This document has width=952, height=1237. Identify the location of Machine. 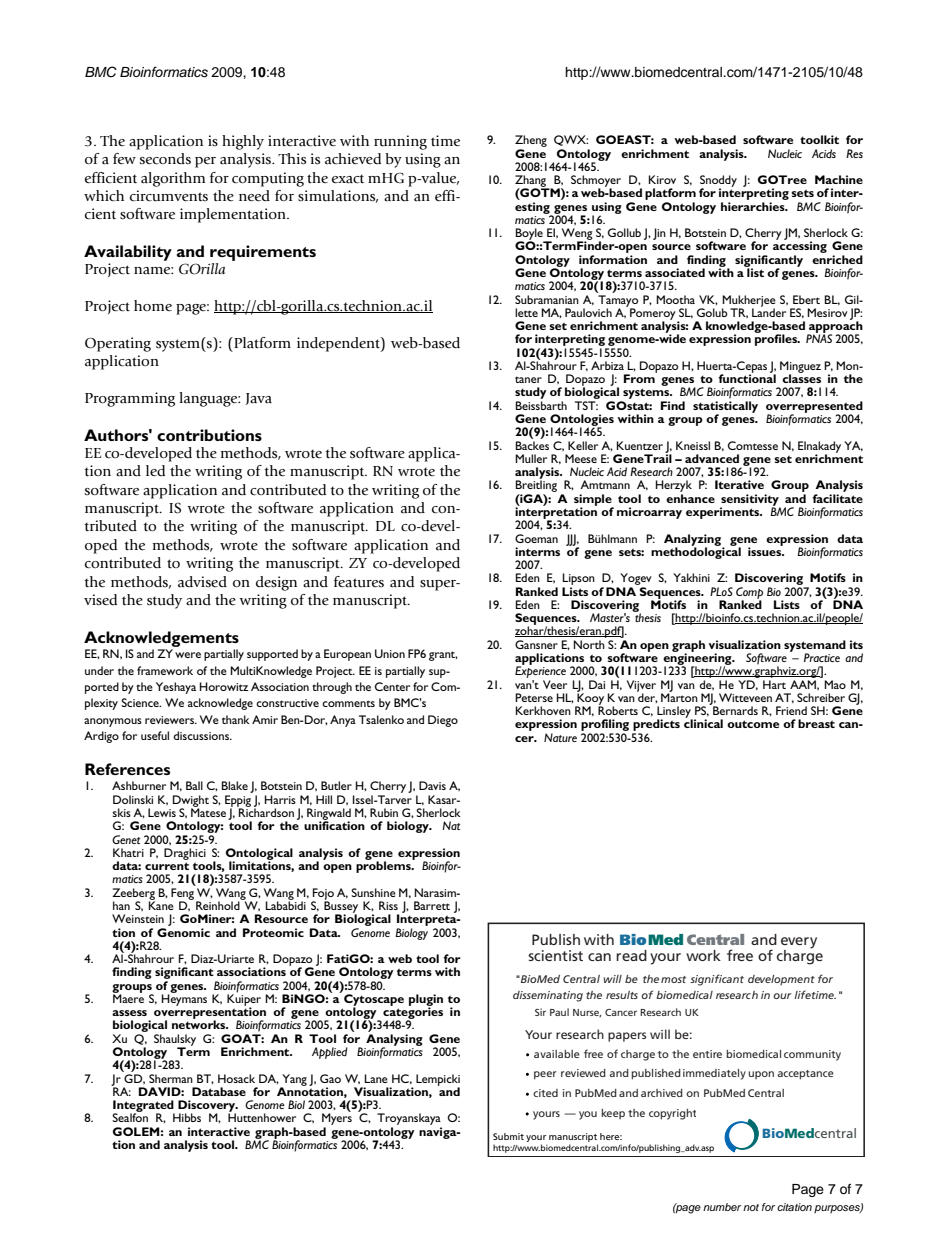
(839, 179).
